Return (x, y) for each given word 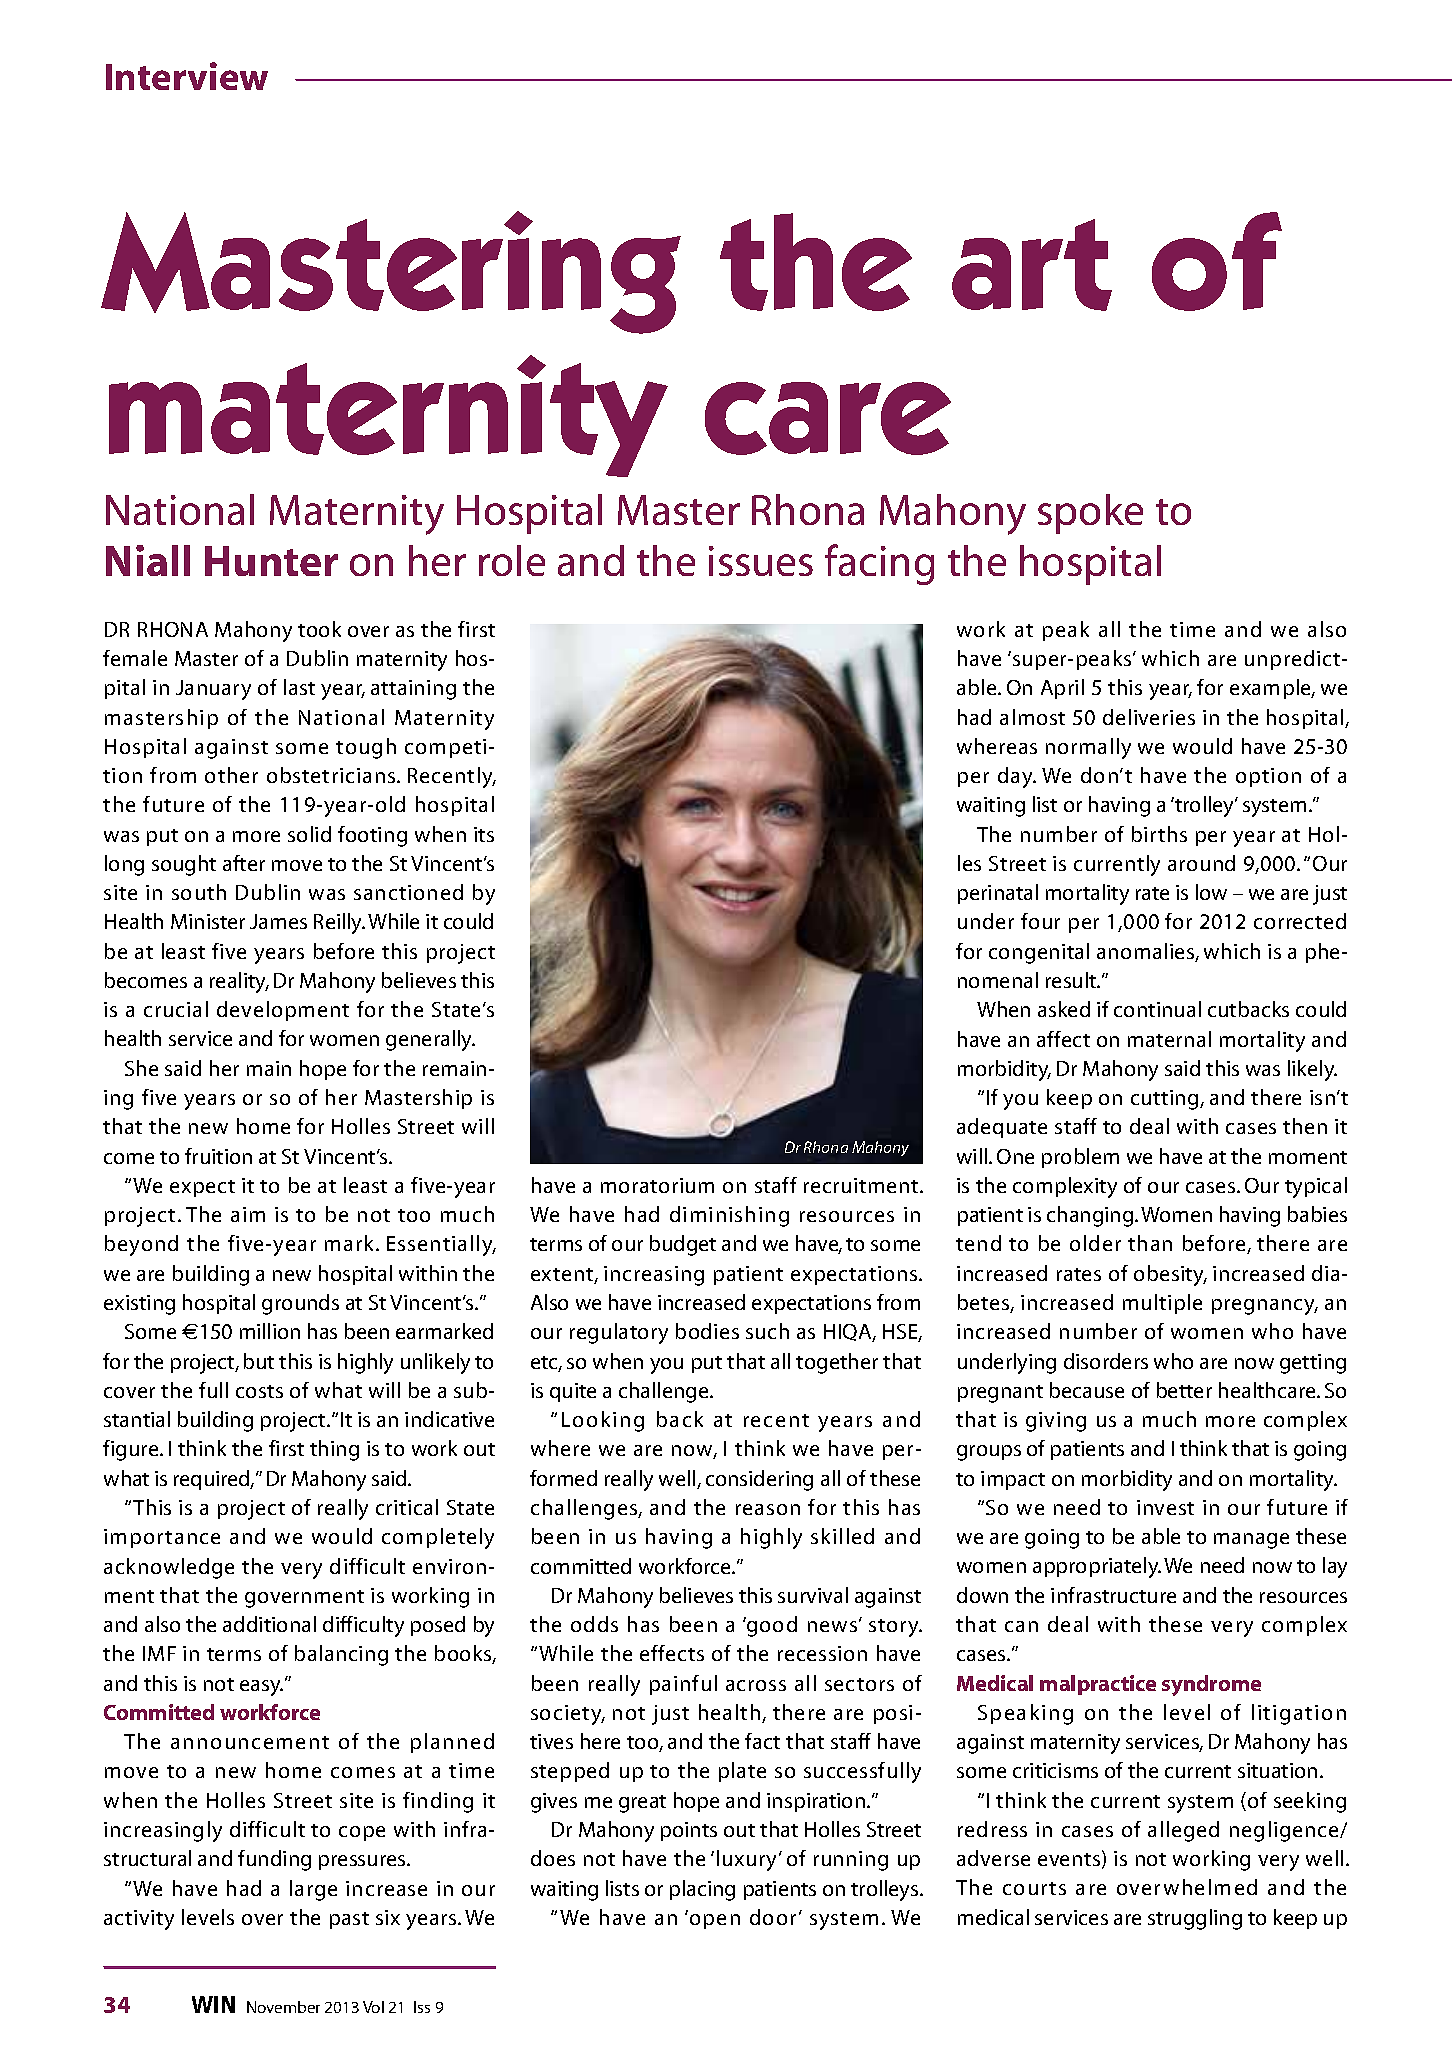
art (1032, 265)
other (231, 775)
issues (761, 561)
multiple (1162, 1304)
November (283, 2007)
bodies (707, 1331)
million (270, 1331)
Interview (187, 76)
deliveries (1149, 717)
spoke (1090, 514)
